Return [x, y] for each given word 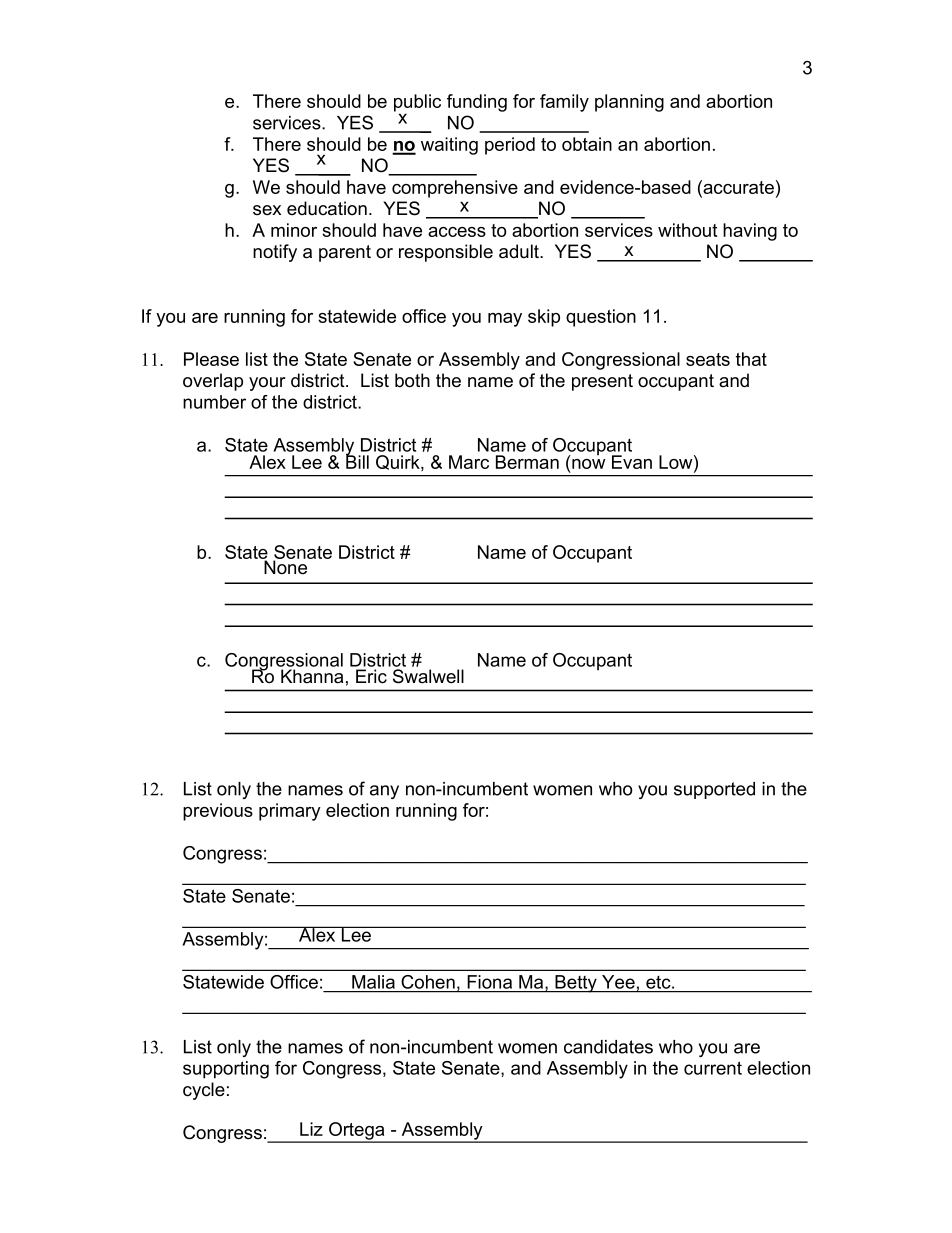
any [384, 792]
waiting [449, 146]
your [267, 384]
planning [629, 103]
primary [290, 812]
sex [267, 210]
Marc [469, 462]
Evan [632, 462]
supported [714, 790]
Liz [311, 1129]
